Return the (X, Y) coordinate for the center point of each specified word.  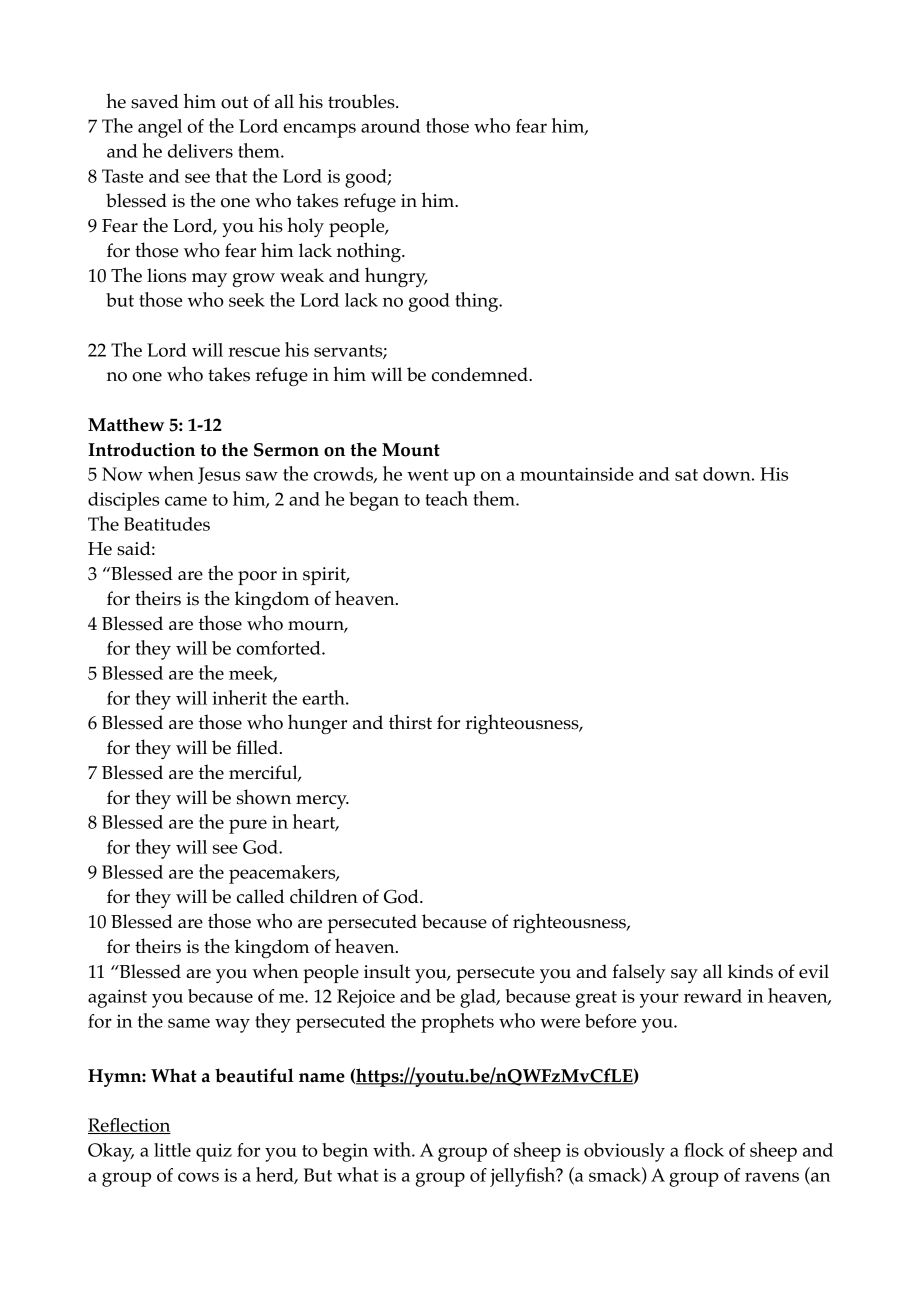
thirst (410, 722)
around (390, 126)
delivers (200, 151)
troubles (362, 101)
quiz (214, 1152)
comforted (280, 648)
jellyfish (524, 1177)
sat (686, 475)
